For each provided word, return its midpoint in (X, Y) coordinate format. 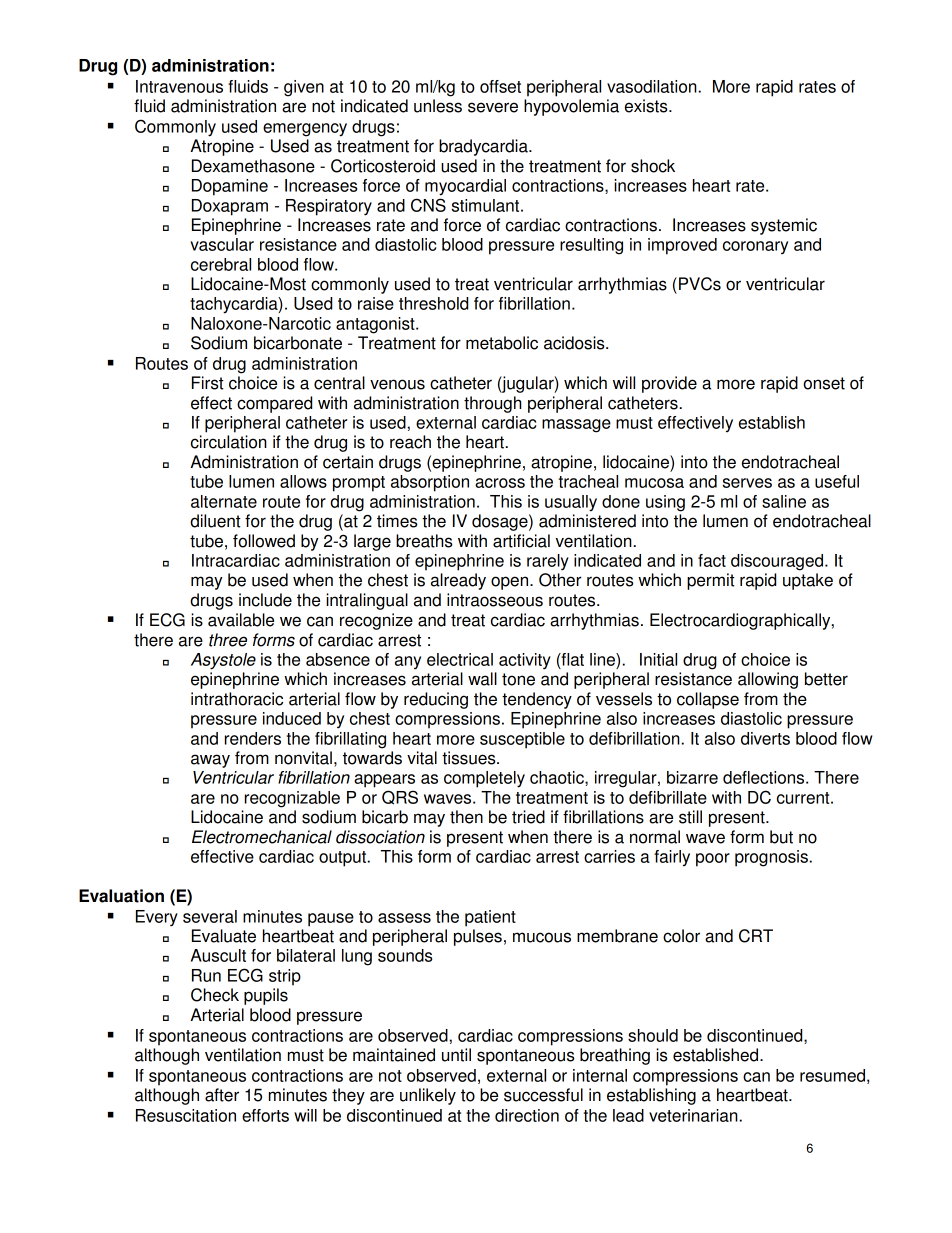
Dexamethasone (253, 166)
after (222, 1095)
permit (711, 581)
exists (647, 106)
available (241, 620)
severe (493, 107)
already (458, 581)
